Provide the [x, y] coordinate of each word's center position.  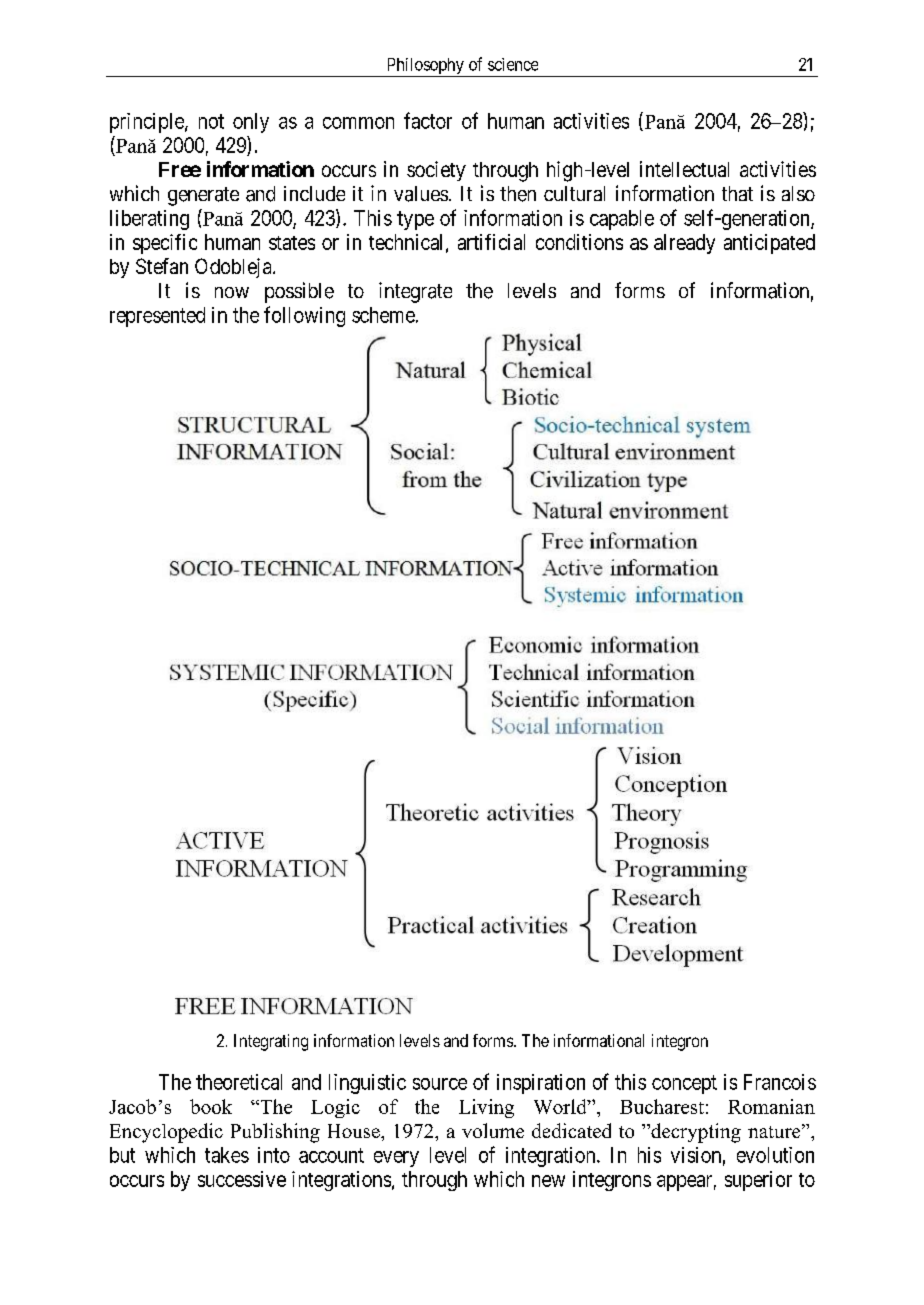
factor [428, 120]
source [440, 1084]
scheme [383, 315]
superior [758, 1181]
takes [227, 1155]
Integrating [271, 1042]
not [211, 121]
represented [157, 317]
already [684, 244]
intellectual [684, 169]
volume [493, 1130]
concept [684, 1084]
